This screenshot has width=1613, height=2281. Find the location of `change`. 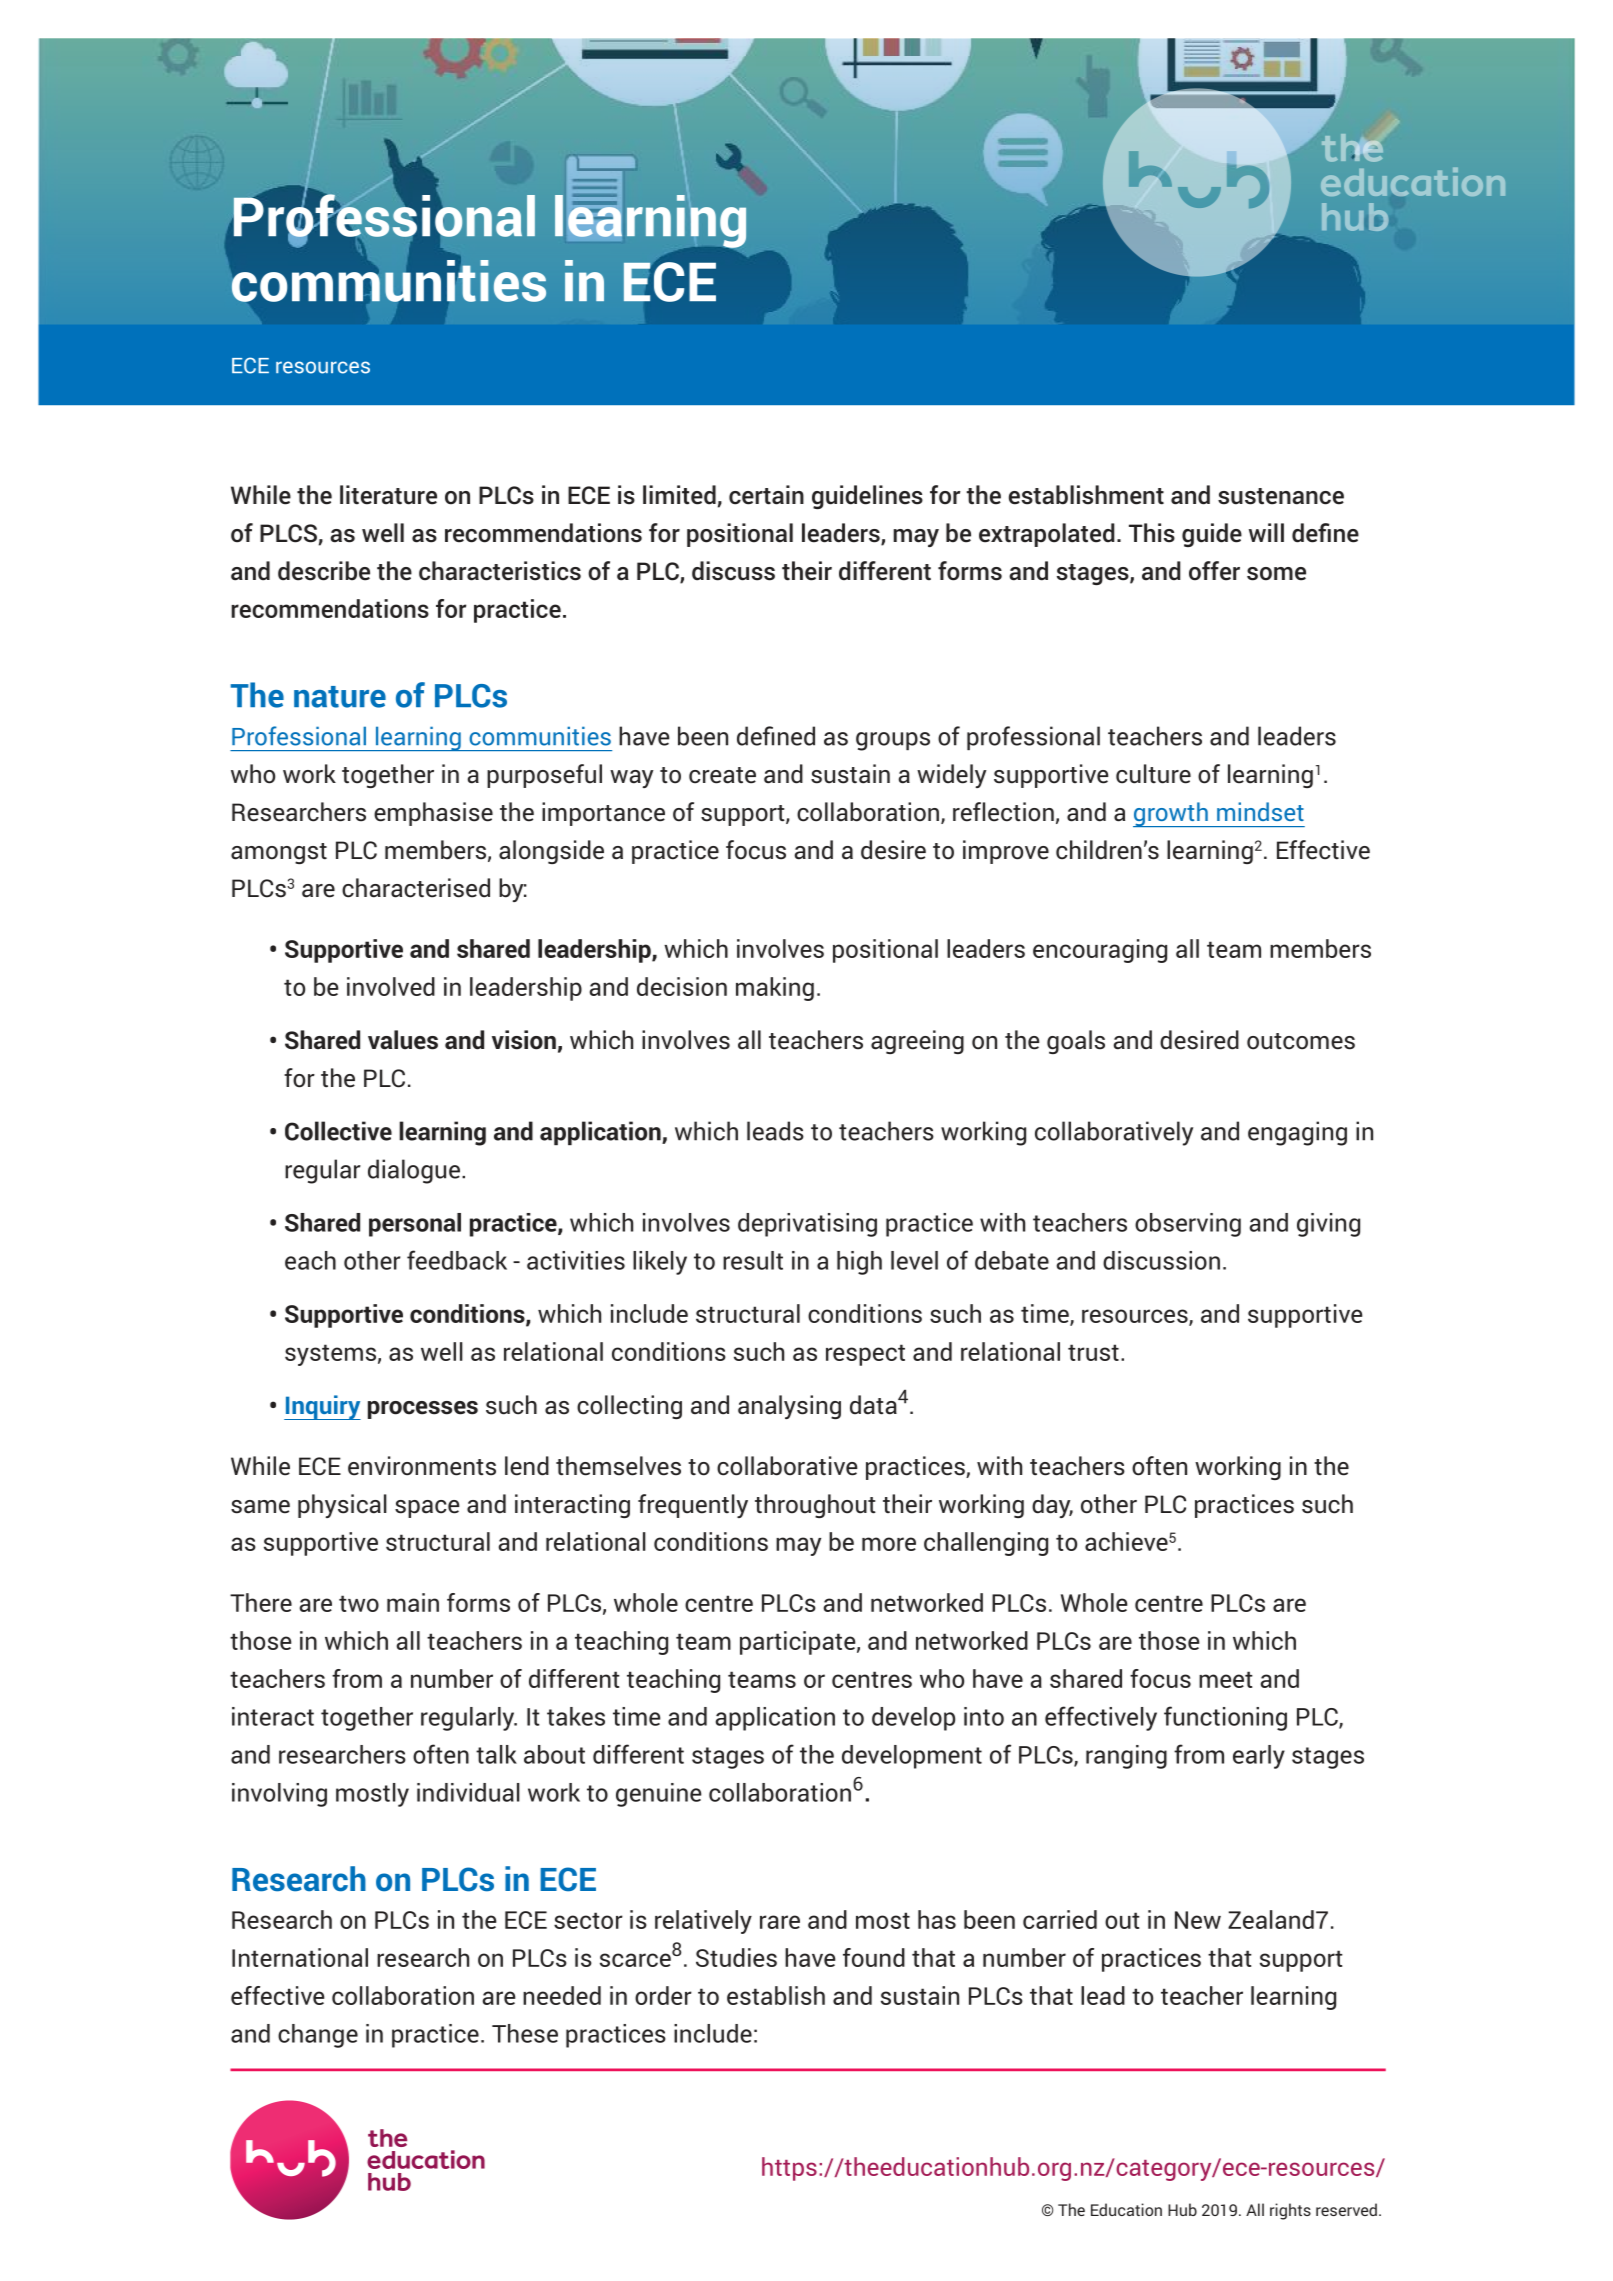

change is located at coordinates (318, 2036).
